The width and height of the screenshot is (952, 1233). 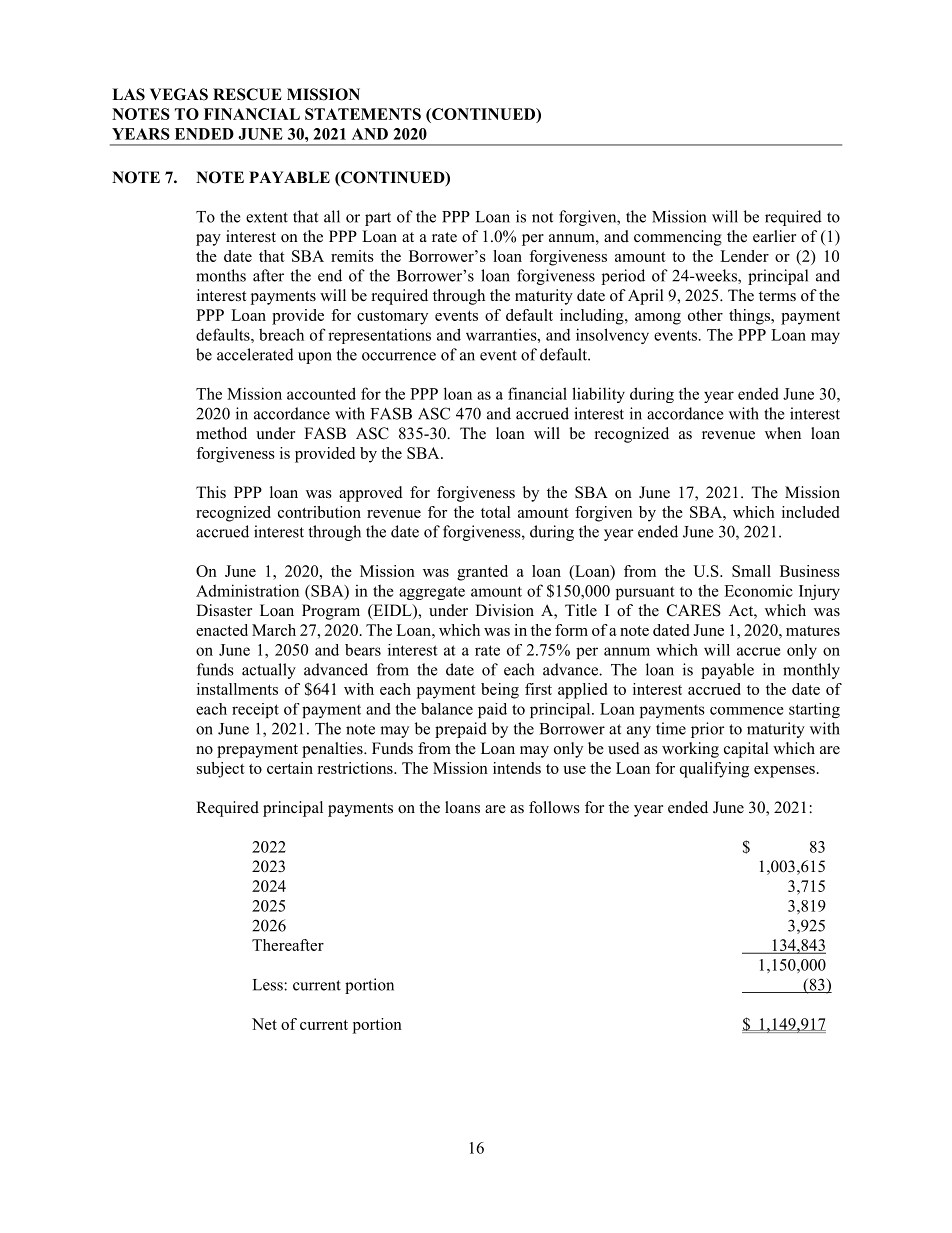 I want to click on Less, so click(x=269, y=985).
